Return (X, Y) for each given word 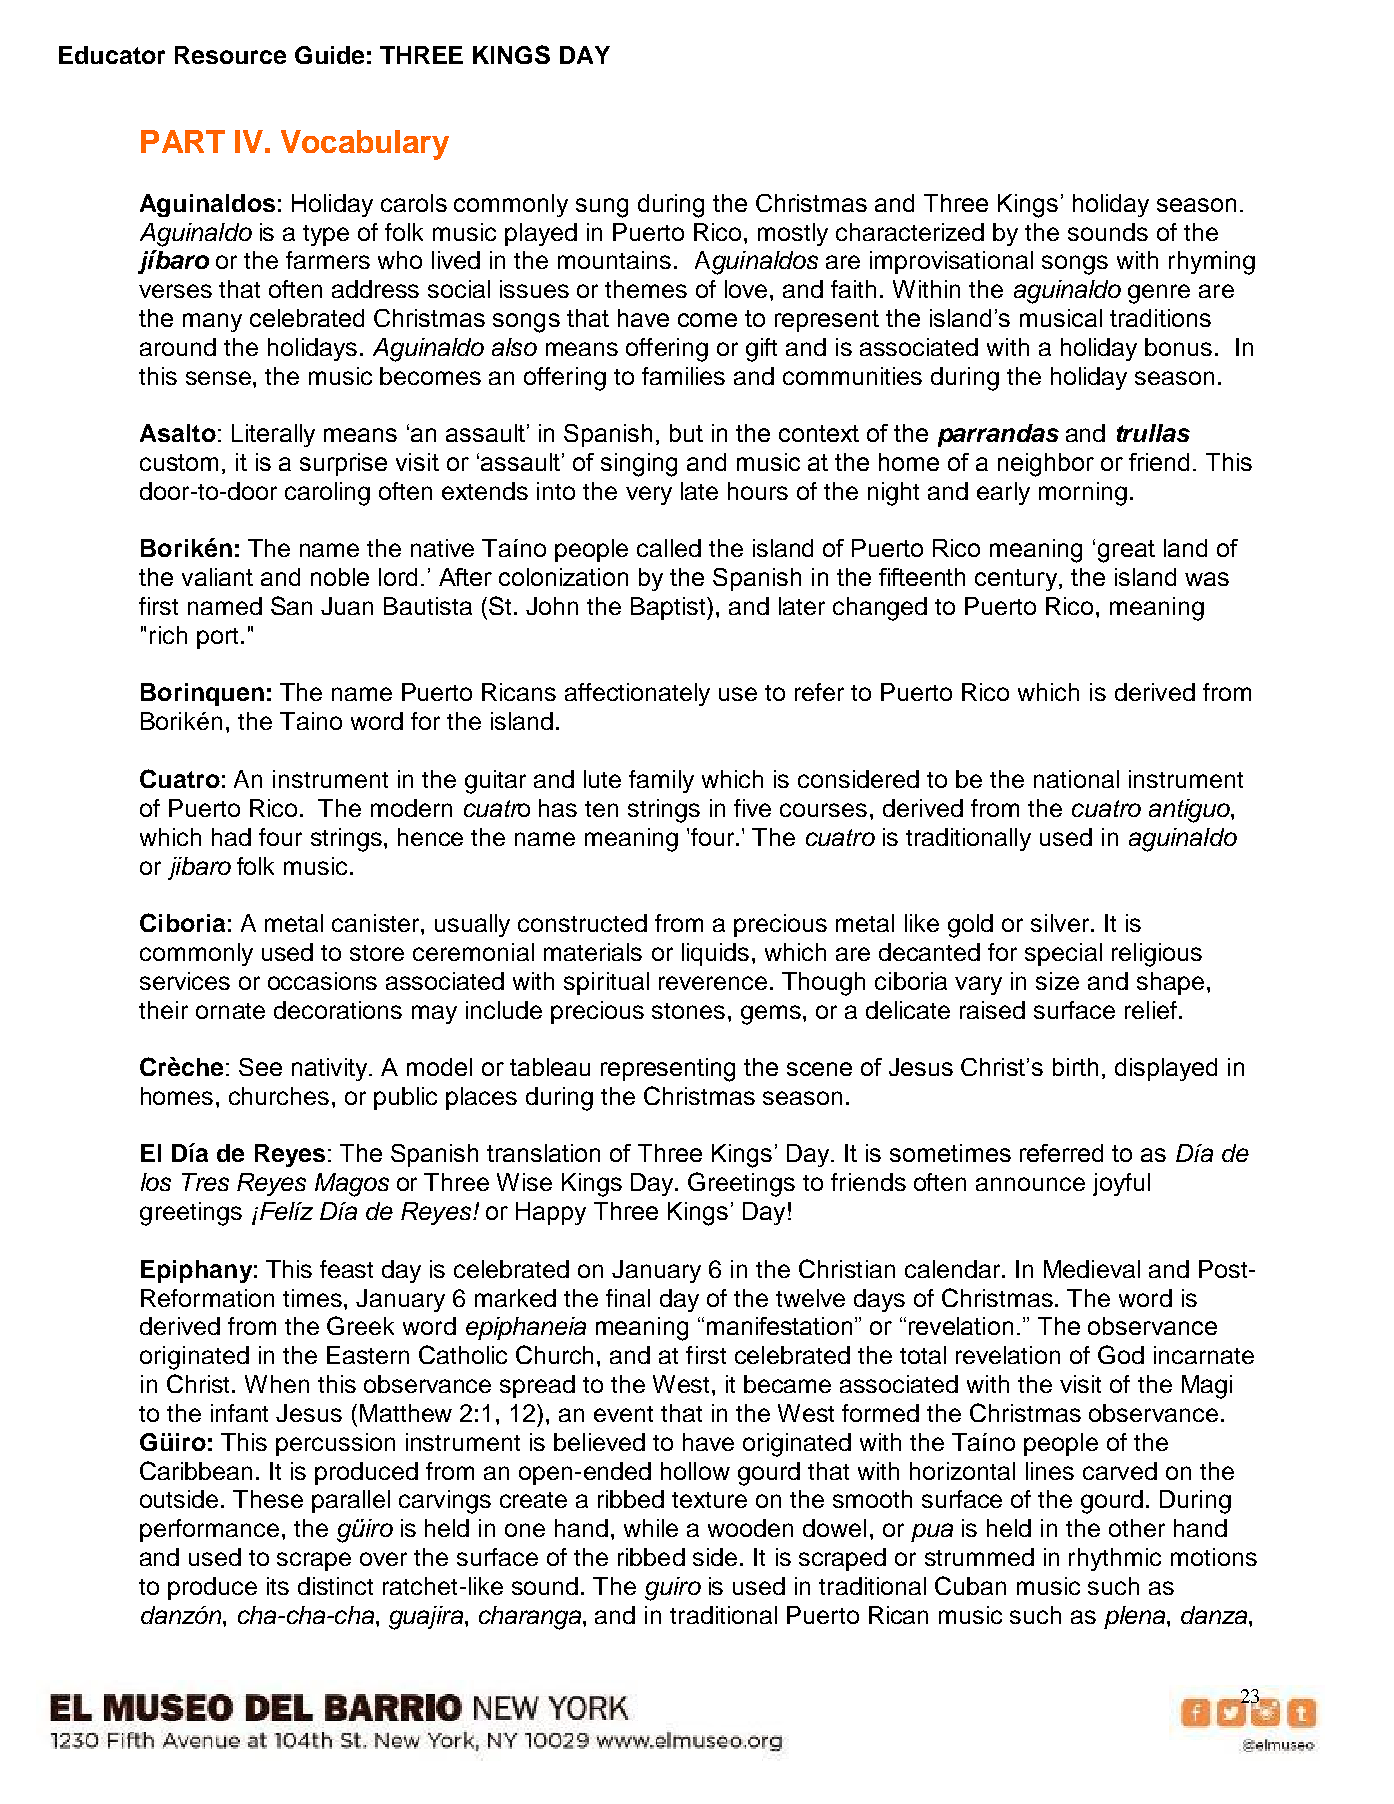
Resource (230, 55)
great (1126, 551)
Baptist (669, 608)
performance (209, 1530)
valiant (217, 577)
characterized (910, 232)
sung (602, 208)
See (260, 1067)
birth (1075, 1067)
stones (688, 1011)
